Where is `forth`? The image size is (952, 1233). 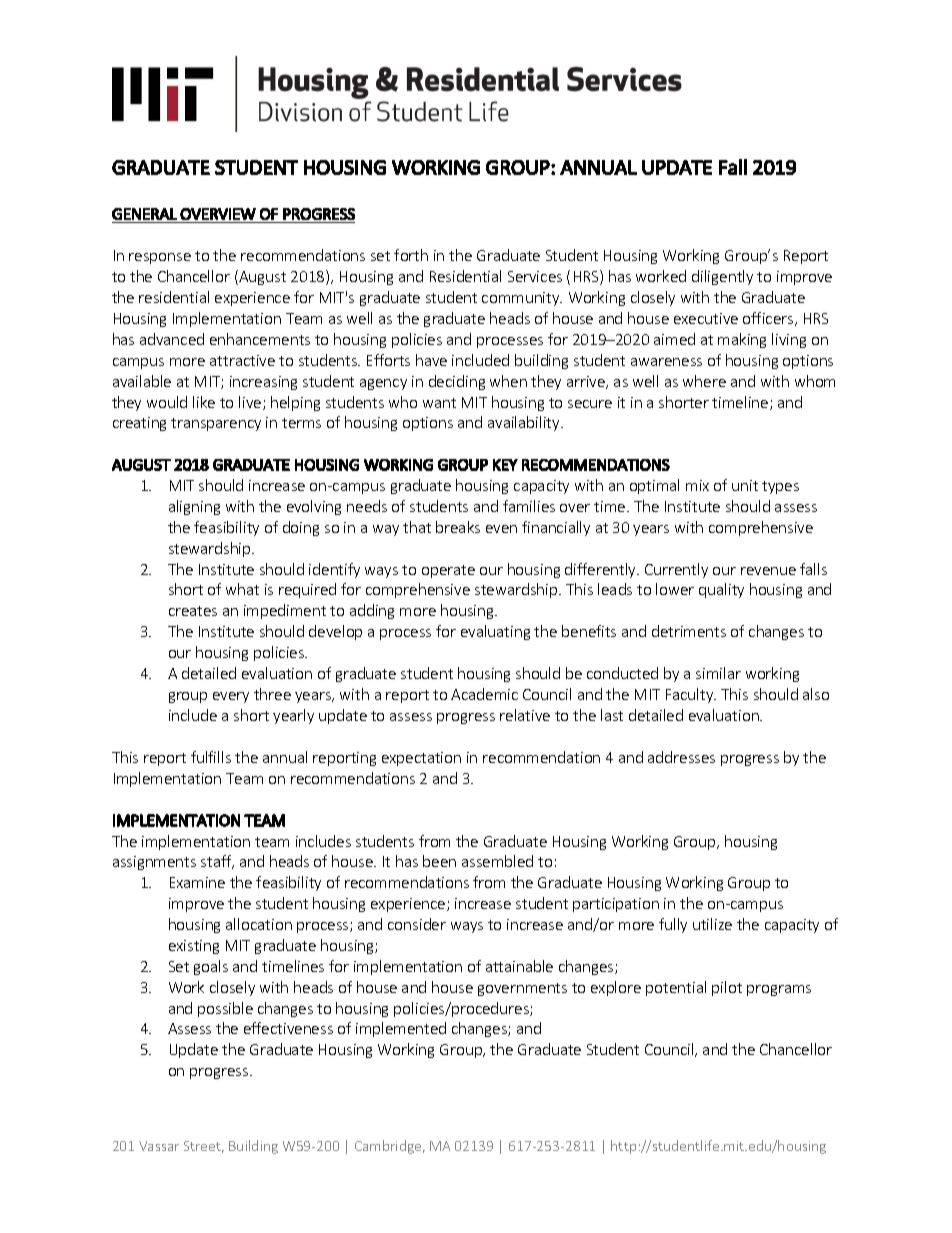
forth is located at coordinates (411, 255).
